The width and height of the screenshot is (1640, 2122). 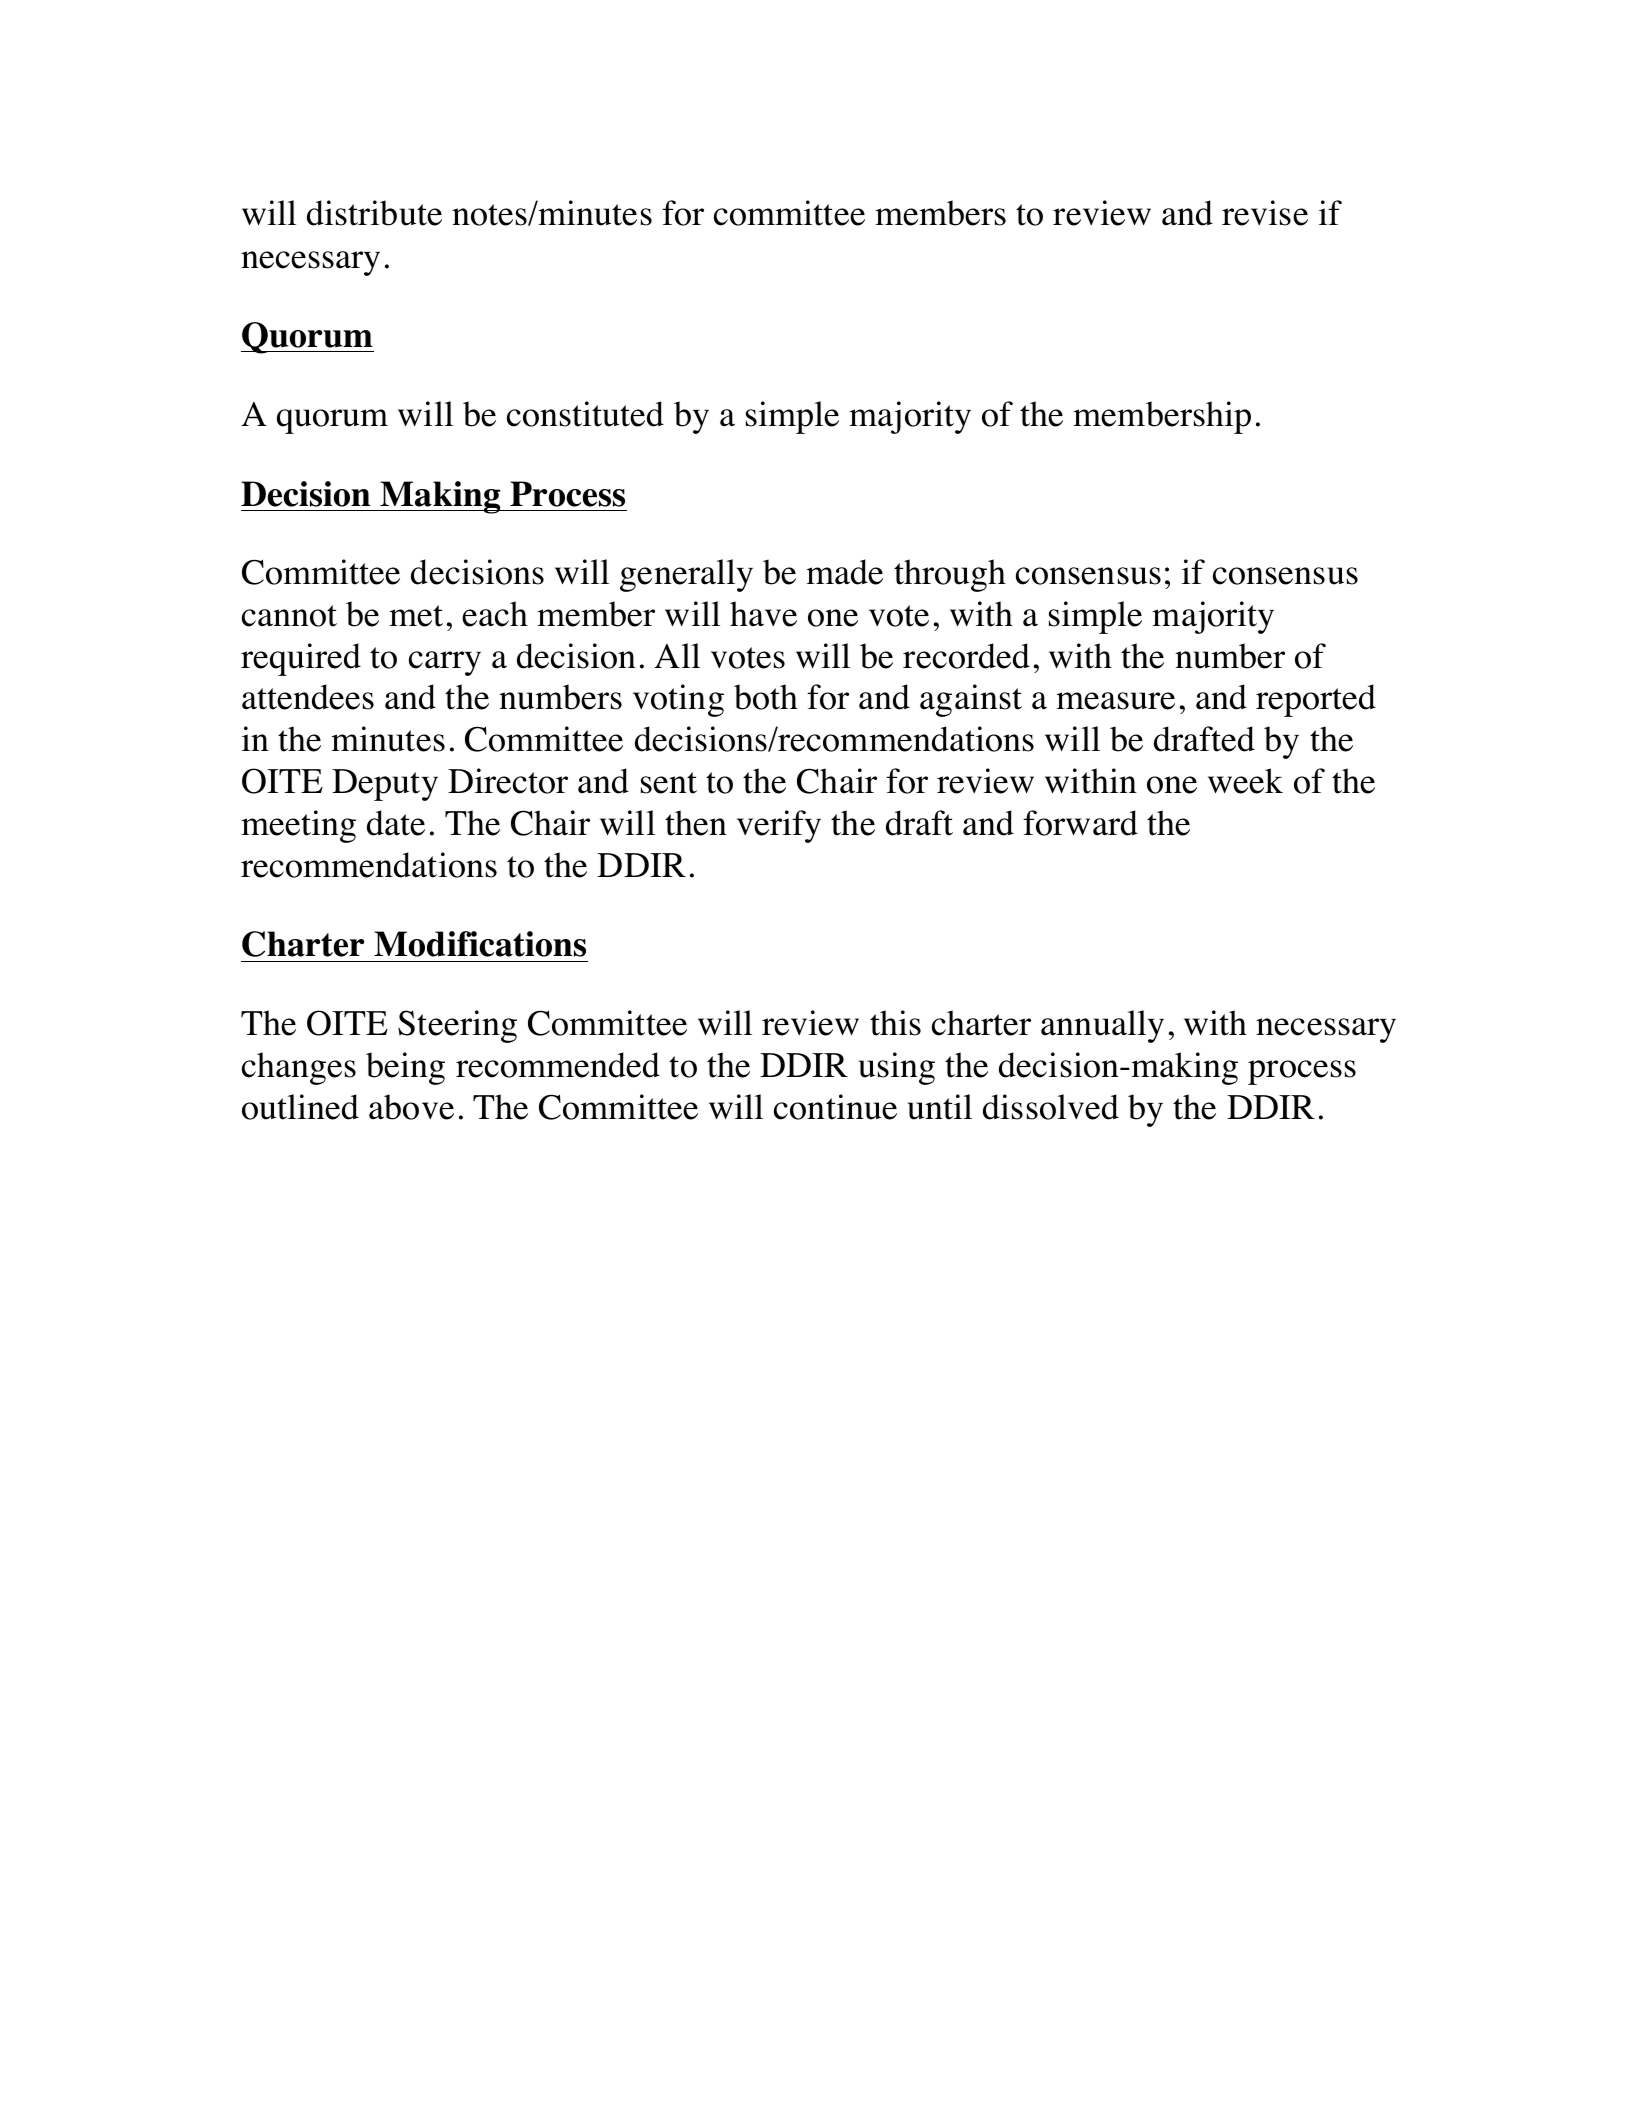 What do you see at coordinates (1265, 213) in the screenshot?
I see `revise` at bounding box center [1265, 213].
